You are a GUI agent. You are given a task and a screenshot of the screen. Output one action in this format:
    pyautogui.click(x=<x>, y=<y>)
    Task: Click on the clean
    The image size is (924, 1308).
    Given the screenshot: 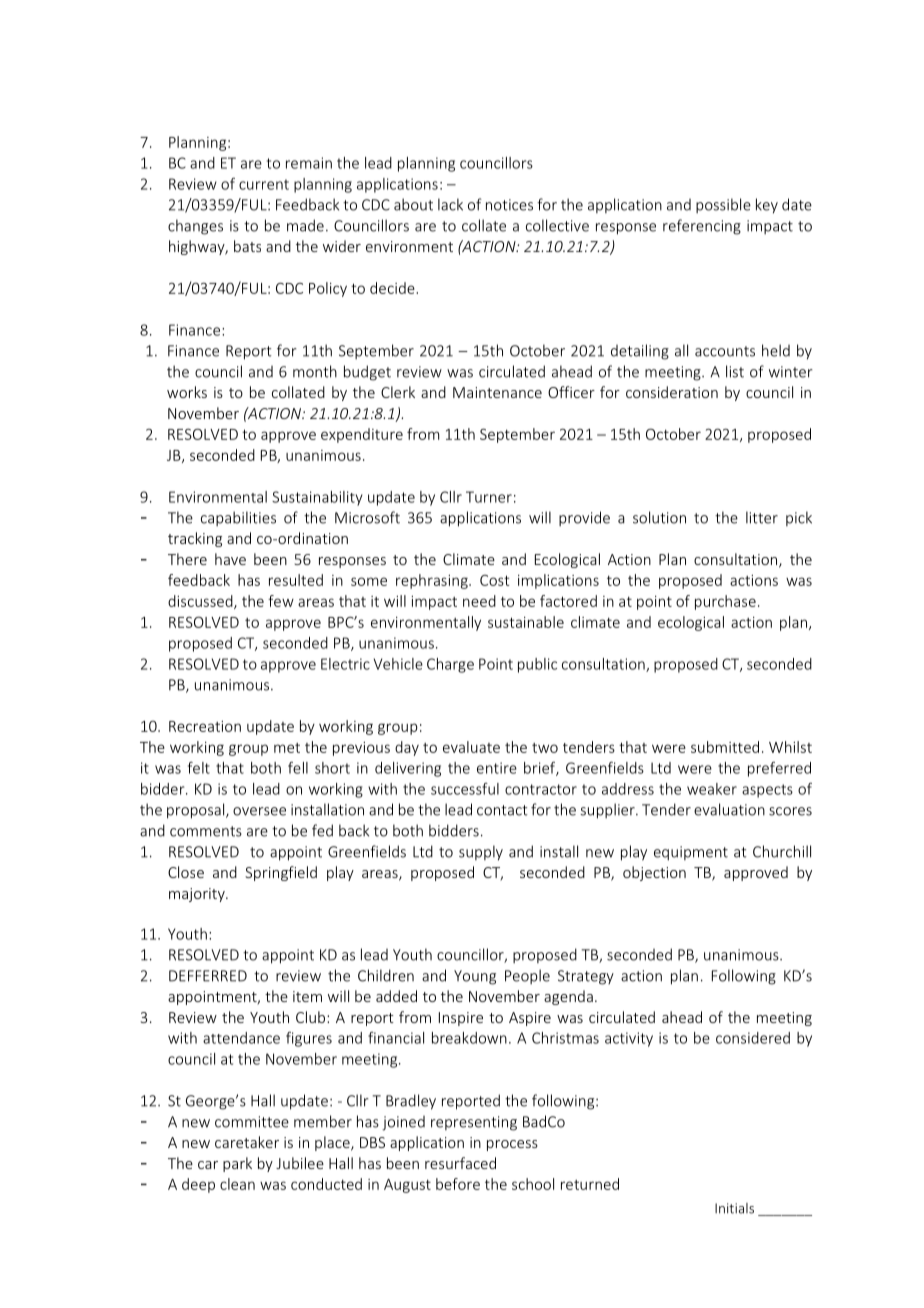 What is the action you would take?
    pyautogui.click(x=237, y=1184)
